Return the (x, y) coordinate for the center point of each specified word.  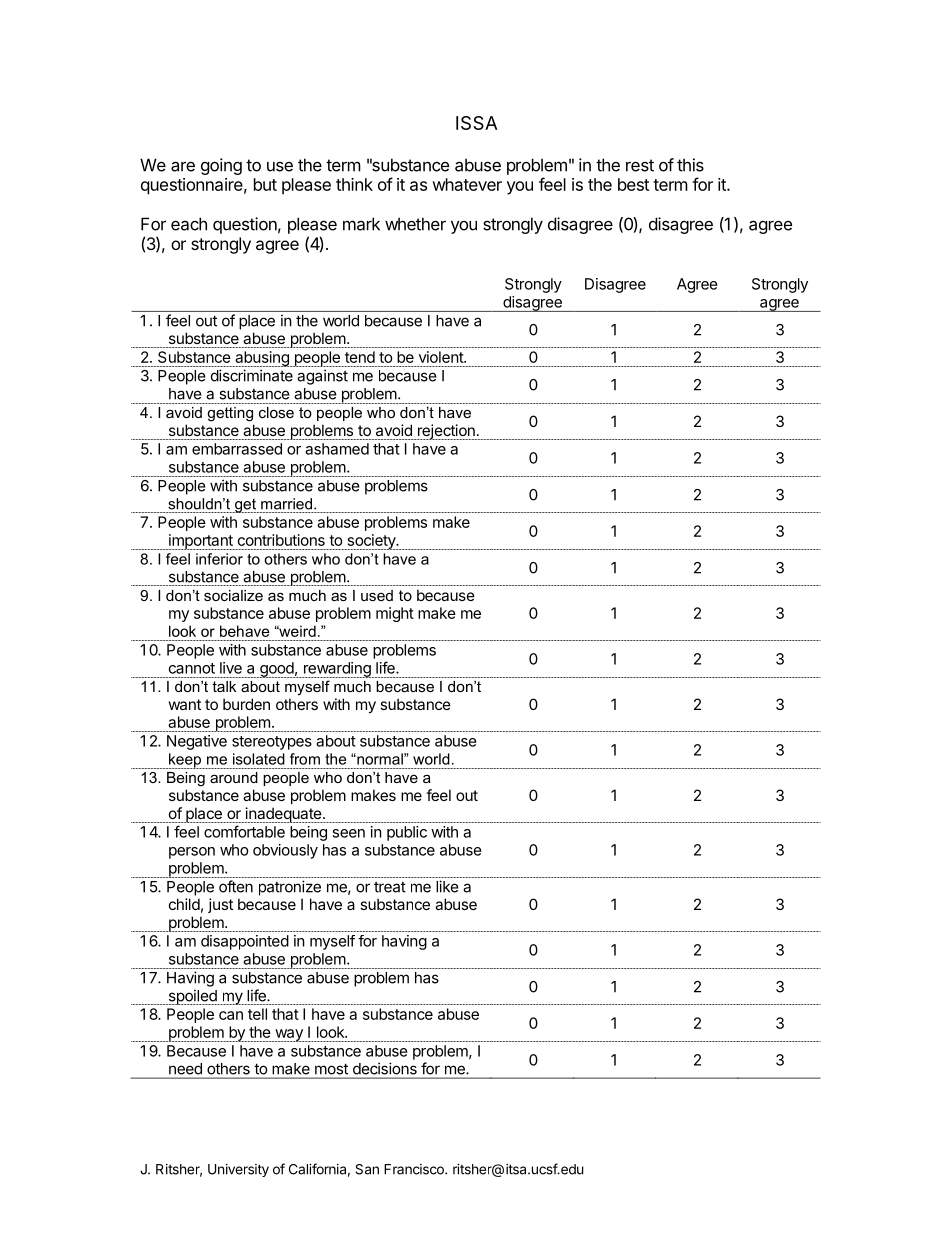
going (221, 166)
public (407, 833)
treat (390, 887)
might (395, 614)
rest (640, 165)
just (220, 905)
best (633, 184)
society (371, 542)
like (447, 886)
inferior (219, 559)
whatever (467, 184)
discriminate (252, 375)
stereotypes (272, 743)
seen (348, 833)
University (238, 1170)
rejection (446, 432)
